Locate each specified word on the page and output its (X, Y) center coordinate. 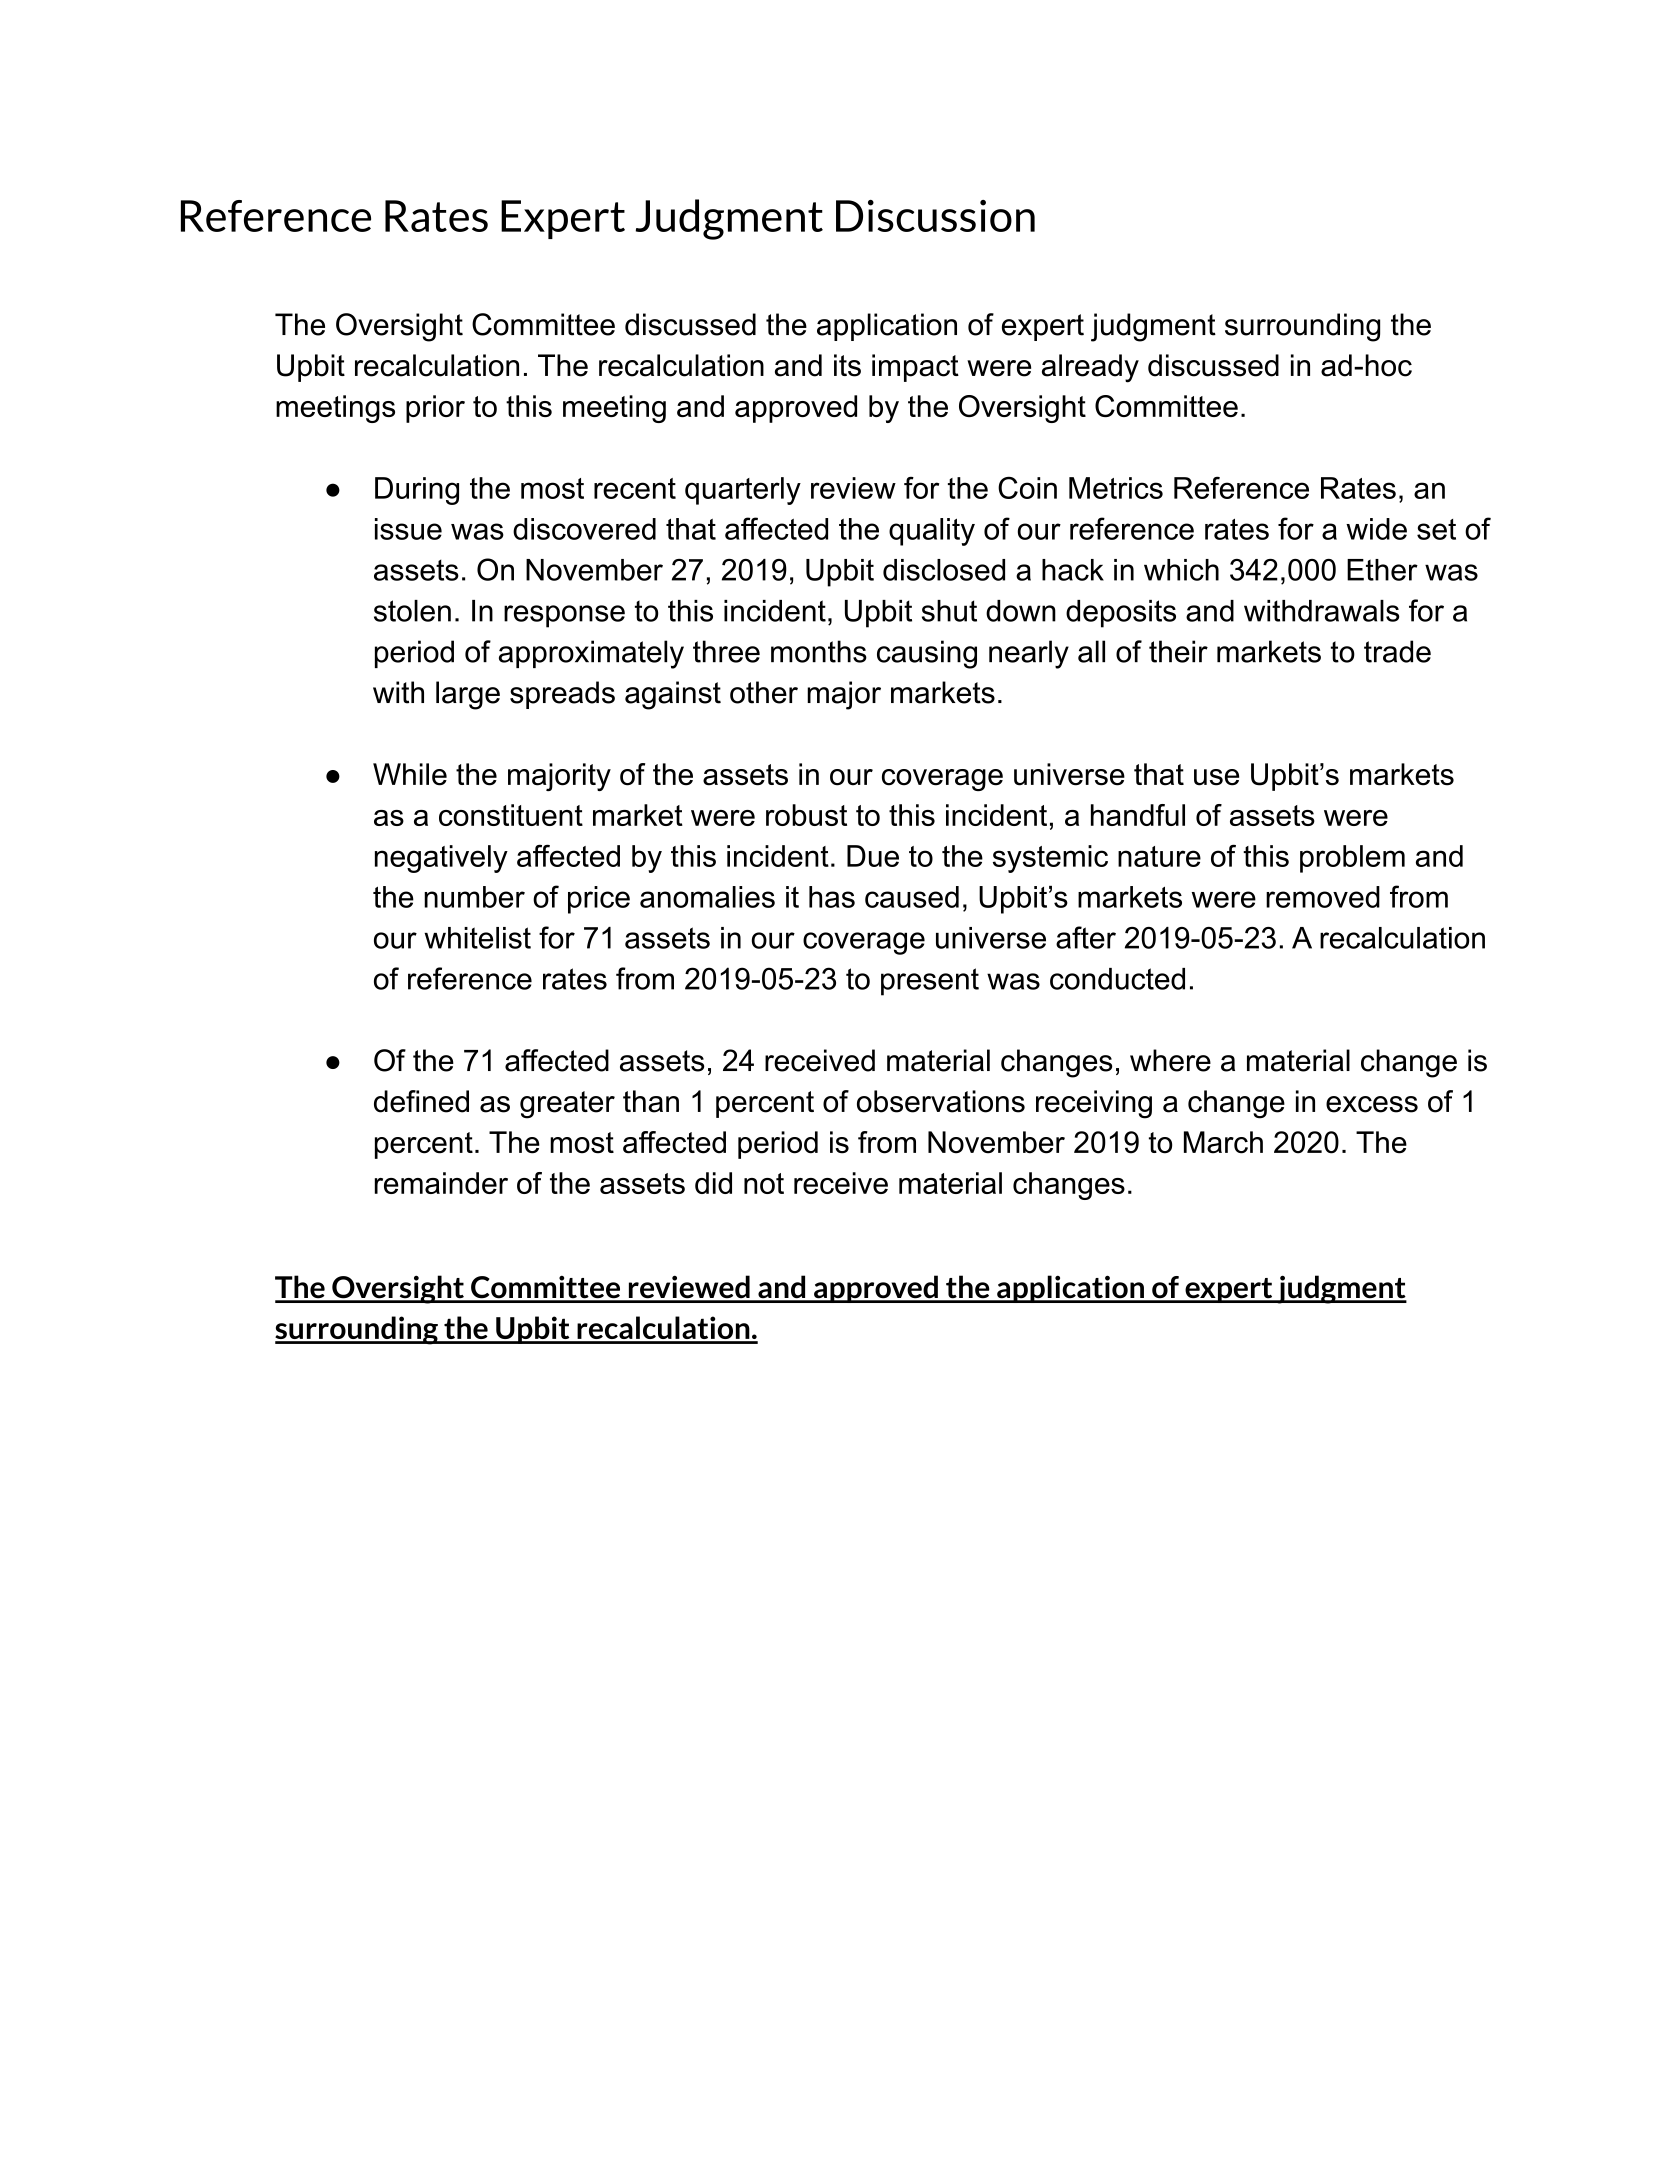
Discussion (935, 216)
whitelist (477, 938)
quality (932, 532)
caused (912, 897)
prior (435, 409)
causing (927, 654)
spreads (562, 695)
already (1090, 368)
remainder (441, 1183)
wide (1376, 529)
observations (941, 1101)
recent (635, 488)
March (1223, 1142)
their (1178, 651)
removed (1323, 897)
